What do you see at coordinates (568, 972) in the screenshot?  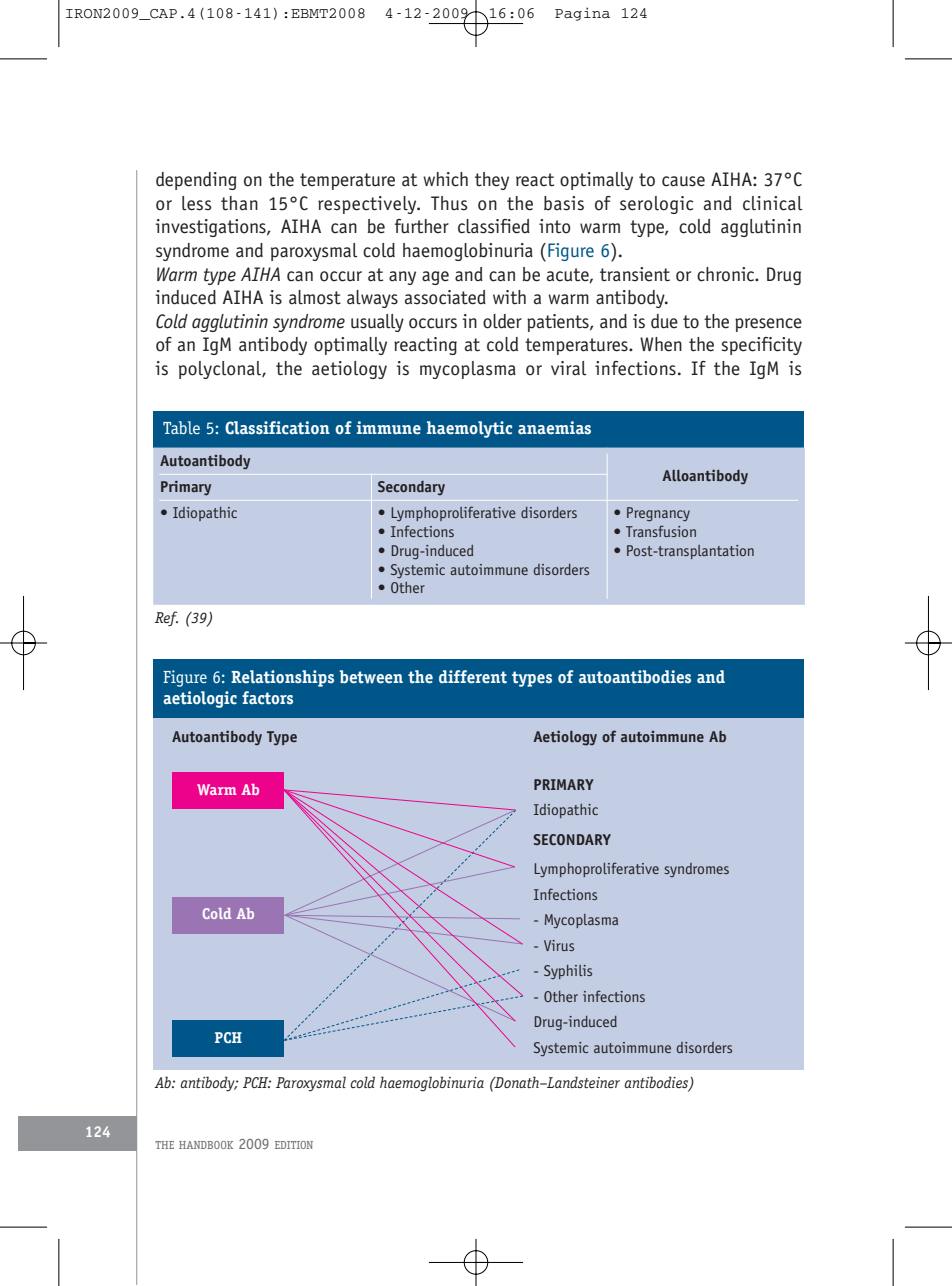 I see `Syphilis` at bounding box center [568, 972].
